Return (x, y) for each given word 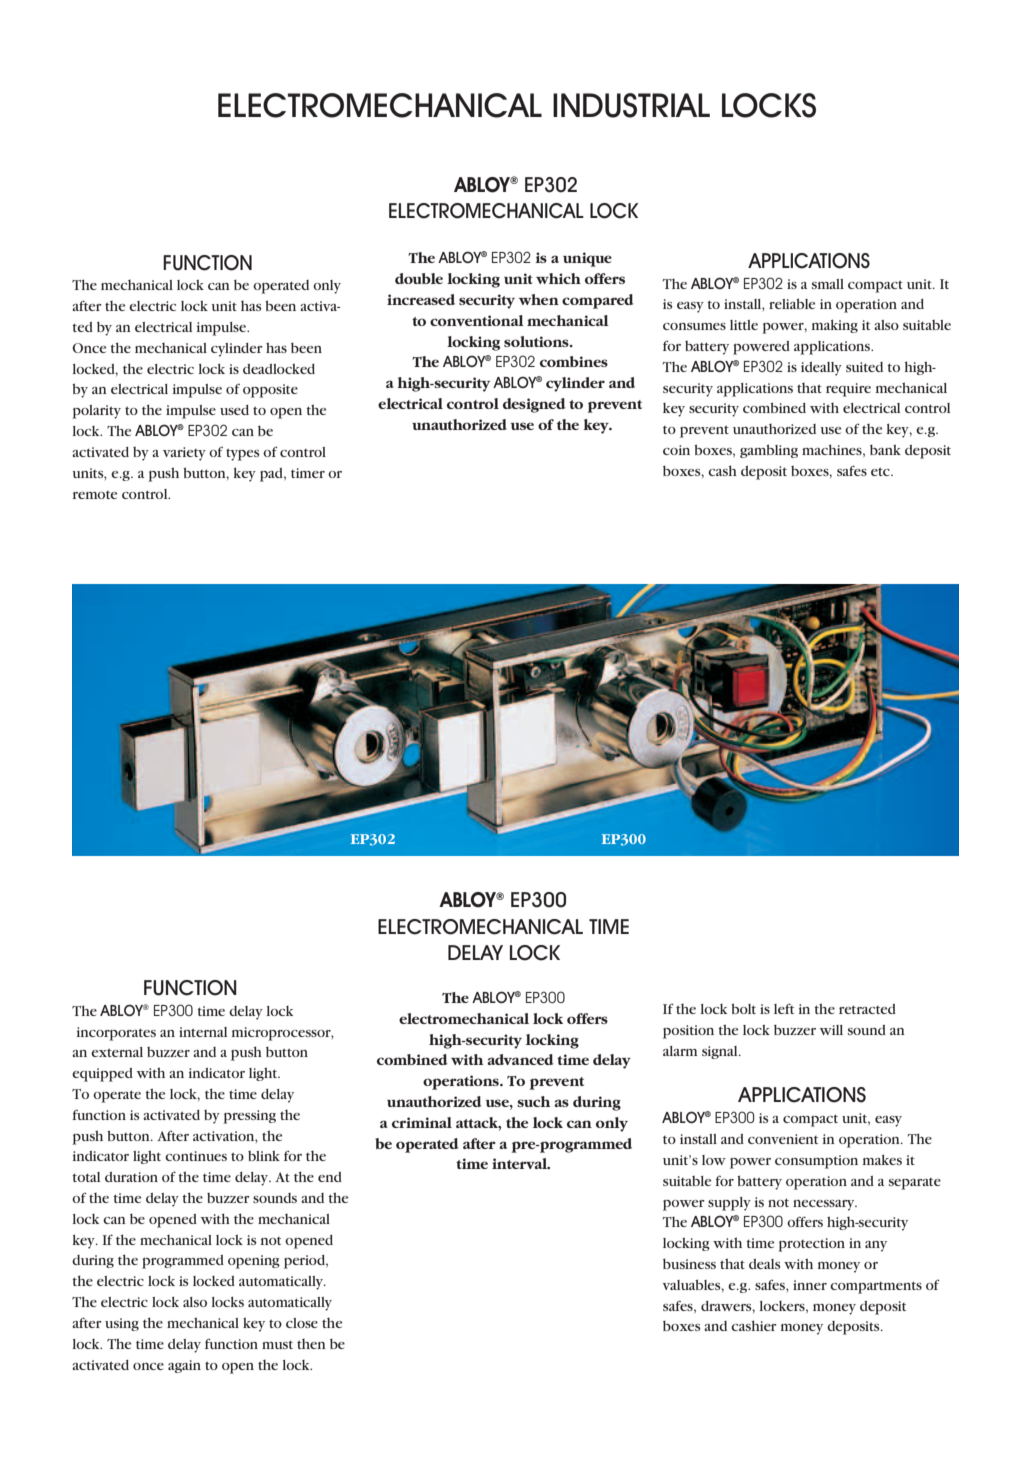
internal (203, 1032)
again (184, 1366)
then (311, 1344)
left (784, 1008)
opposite (270, 391)
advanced (520, 1059)
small (828, 284)
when (539, 299)
